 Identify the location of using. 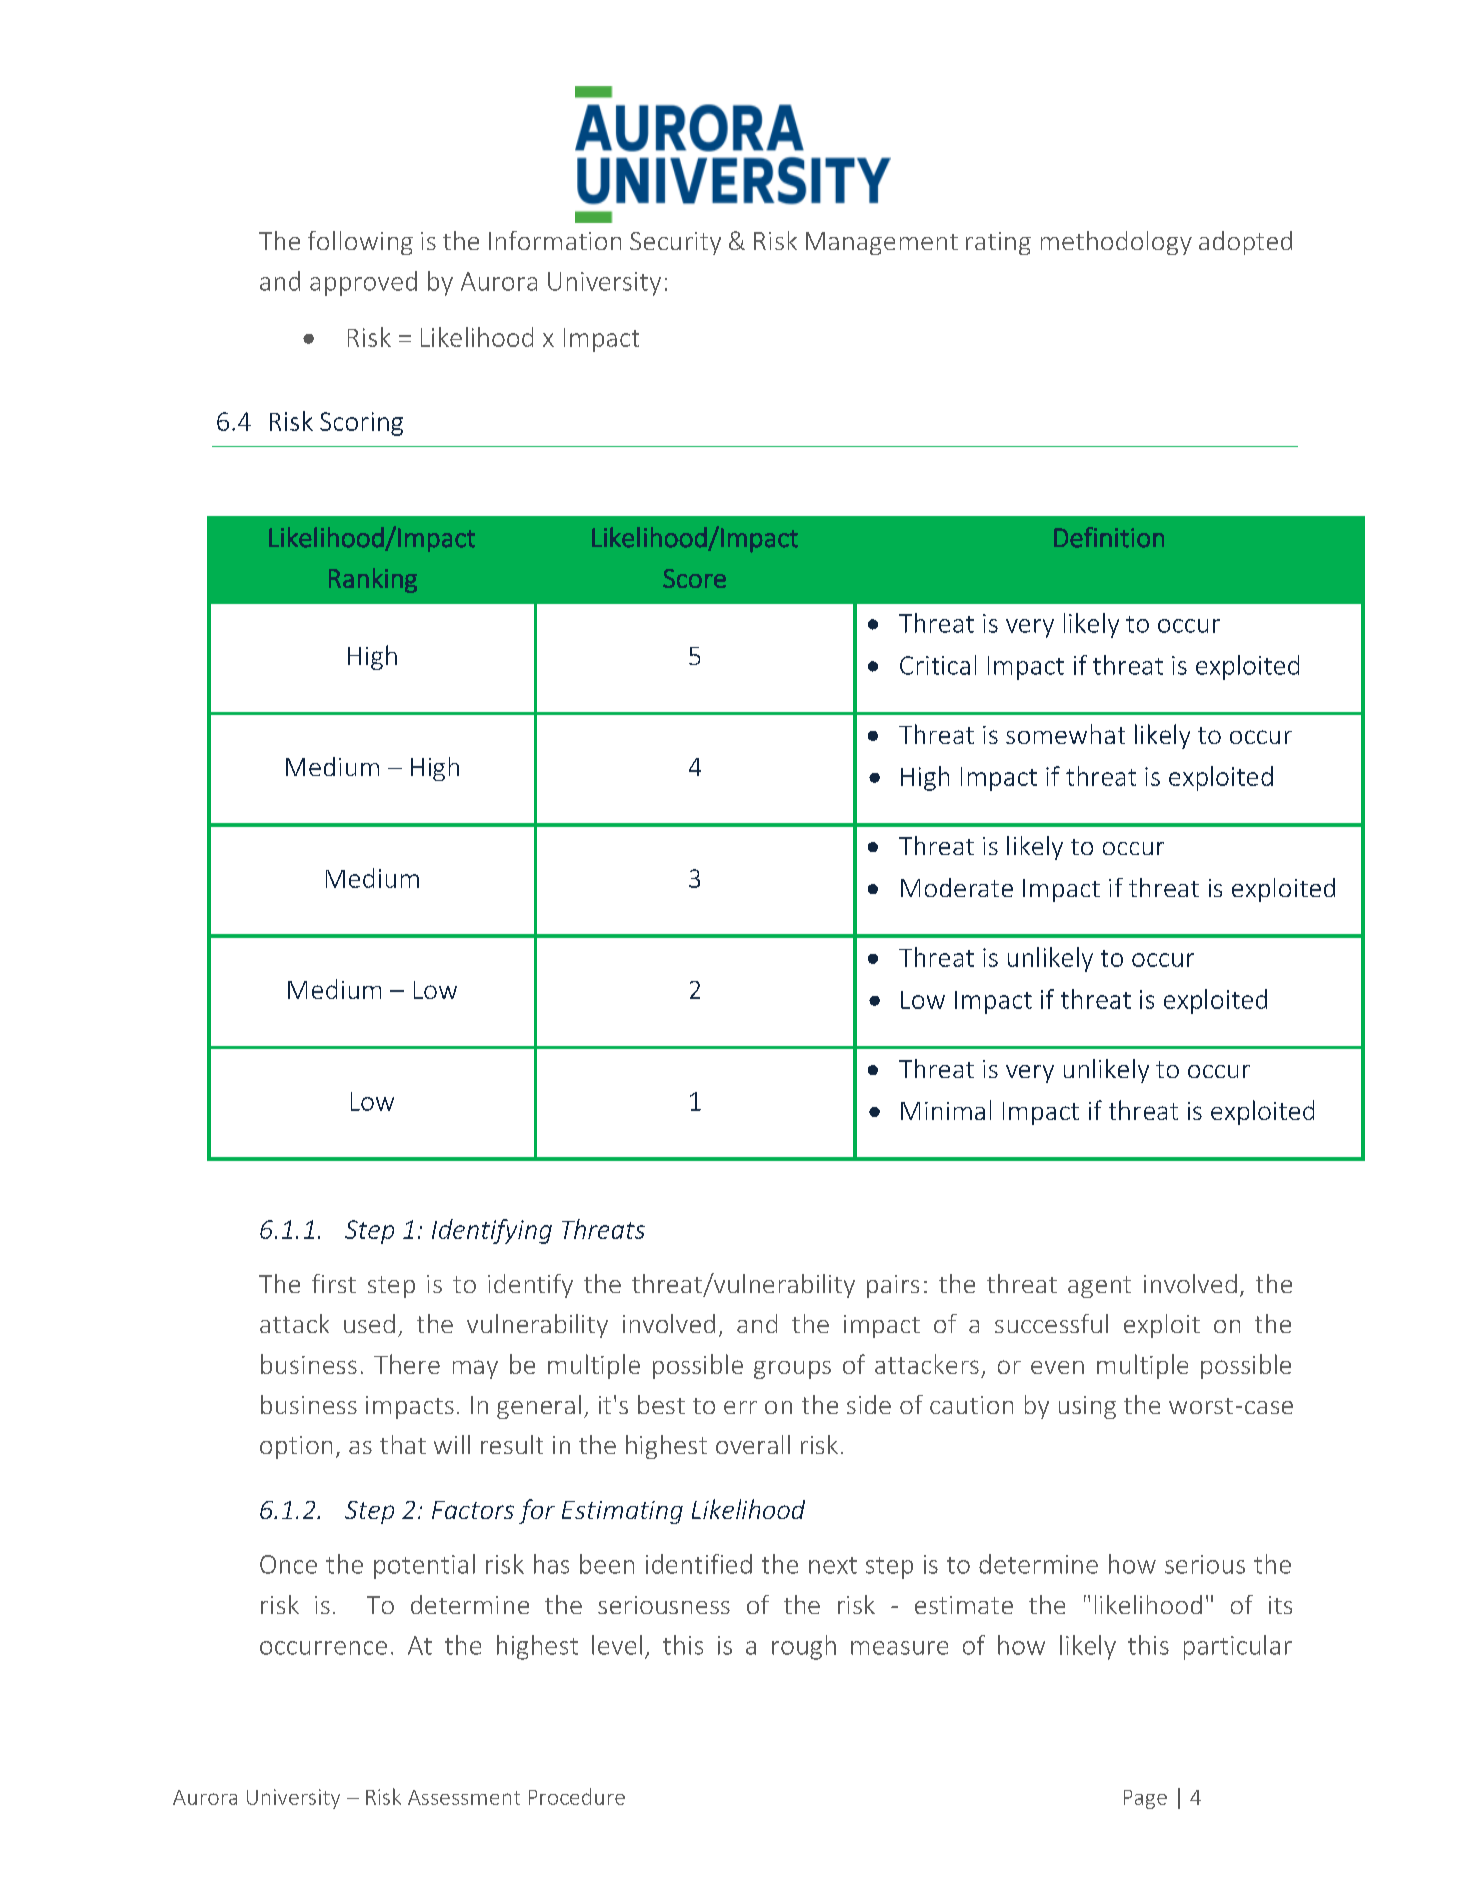
(1087, 1407).
